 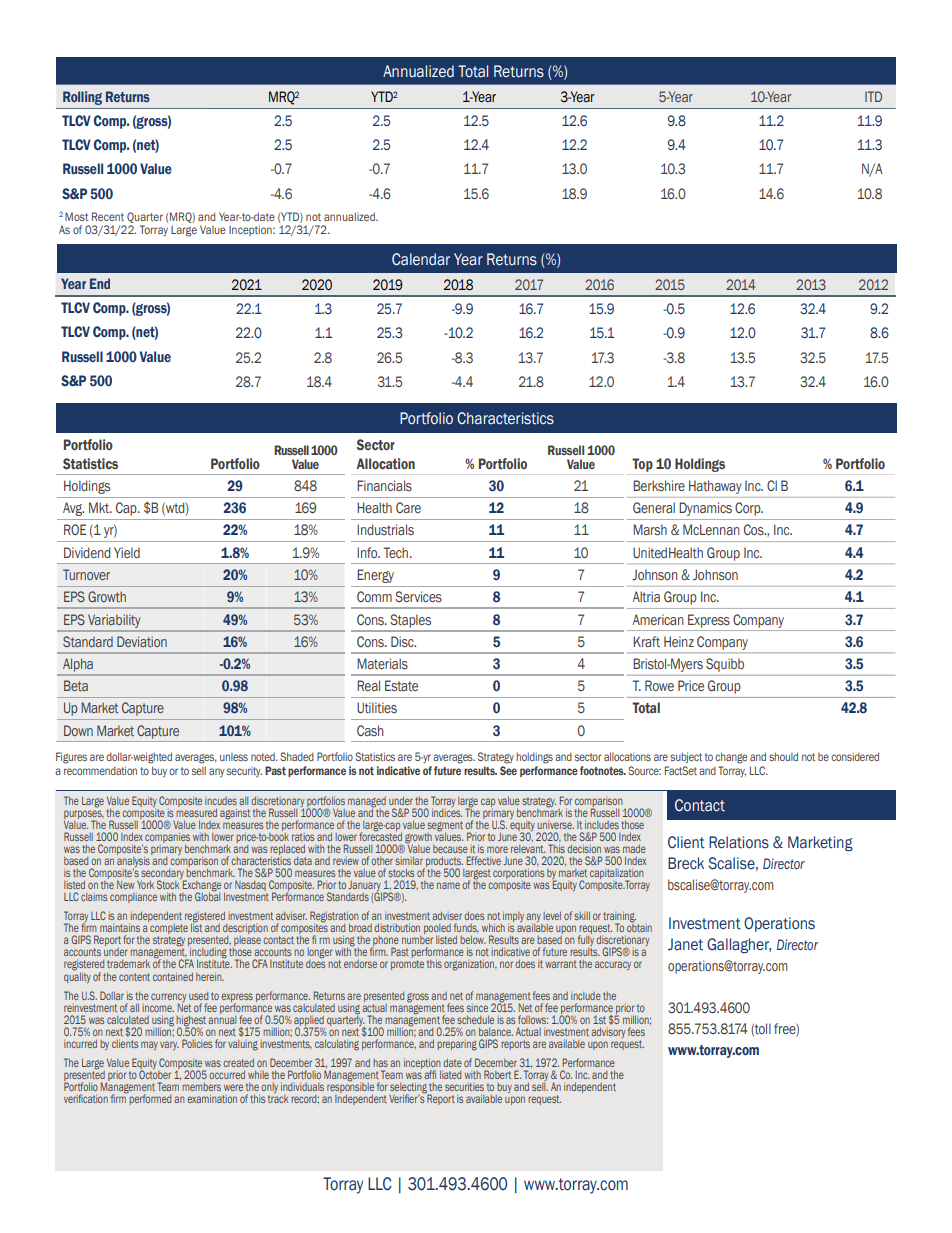 I want to click on Cos, so click(x=755, y=530).
